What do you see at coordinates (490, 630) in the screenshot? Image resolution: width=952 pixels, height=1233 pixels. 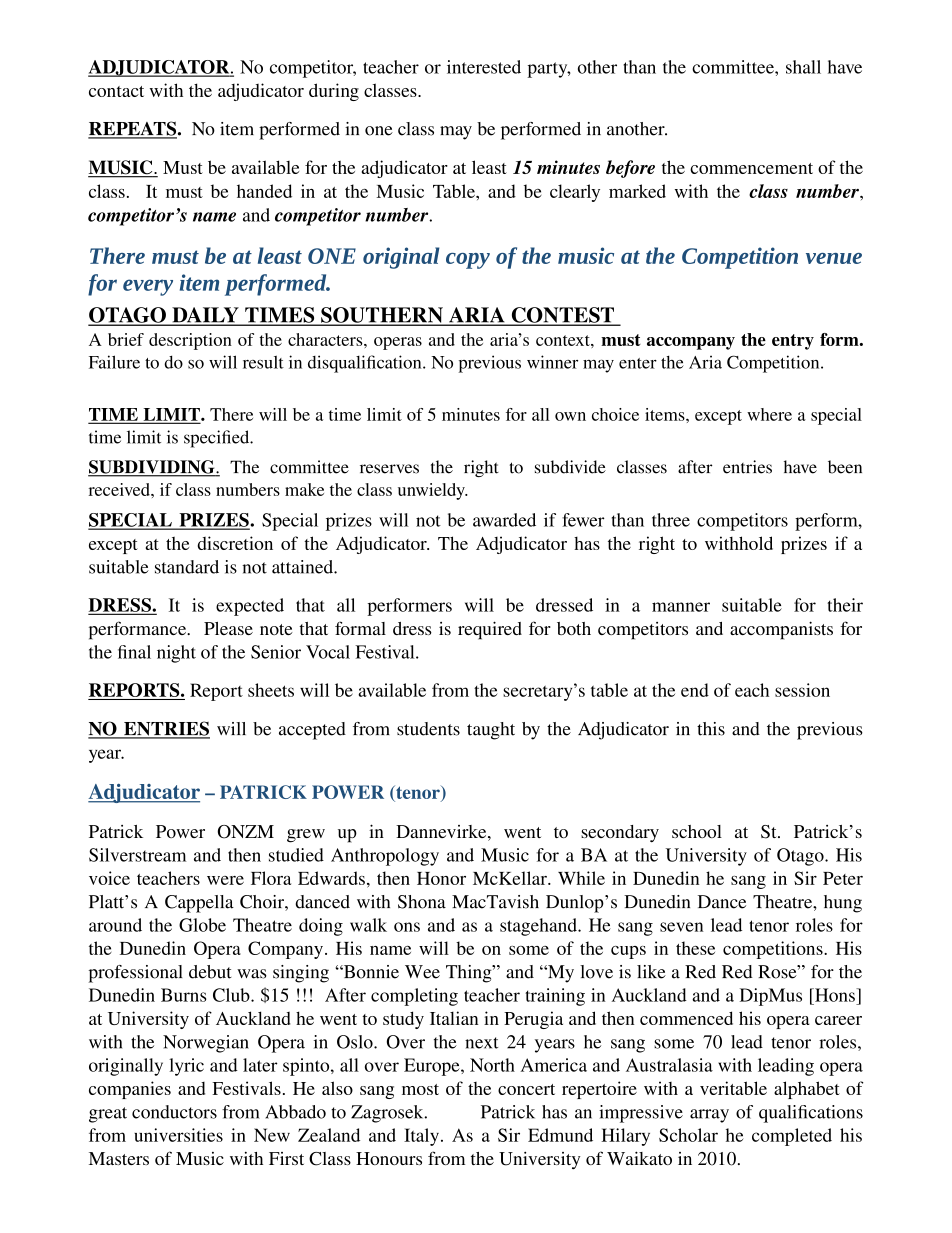 I see `required` at bounding box center [490, 630].
